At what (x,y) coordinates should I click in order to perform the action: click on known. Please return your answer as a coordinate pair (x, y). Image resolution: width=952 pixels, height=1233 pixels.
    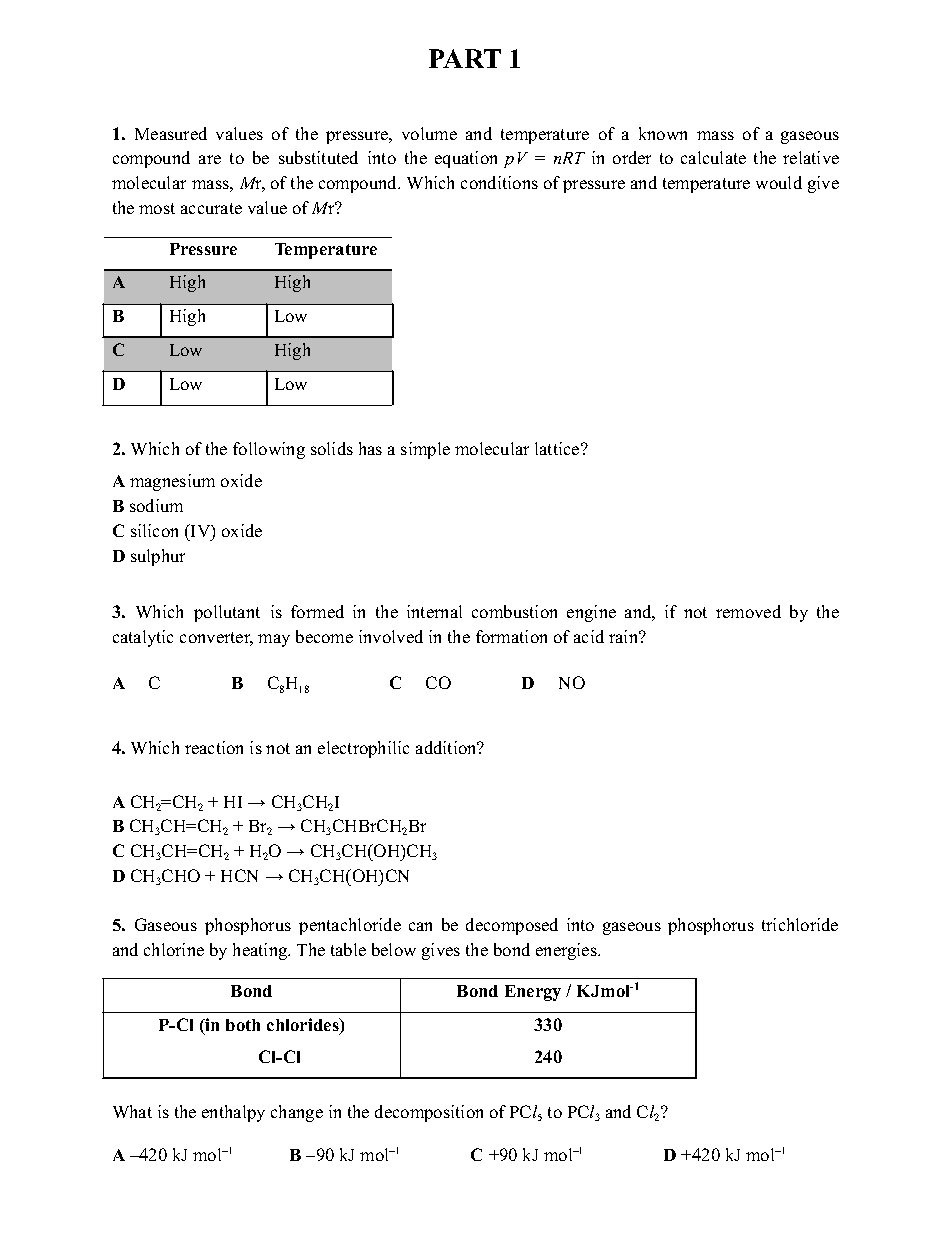
    Looking at the image, I should click on (663, 133).
